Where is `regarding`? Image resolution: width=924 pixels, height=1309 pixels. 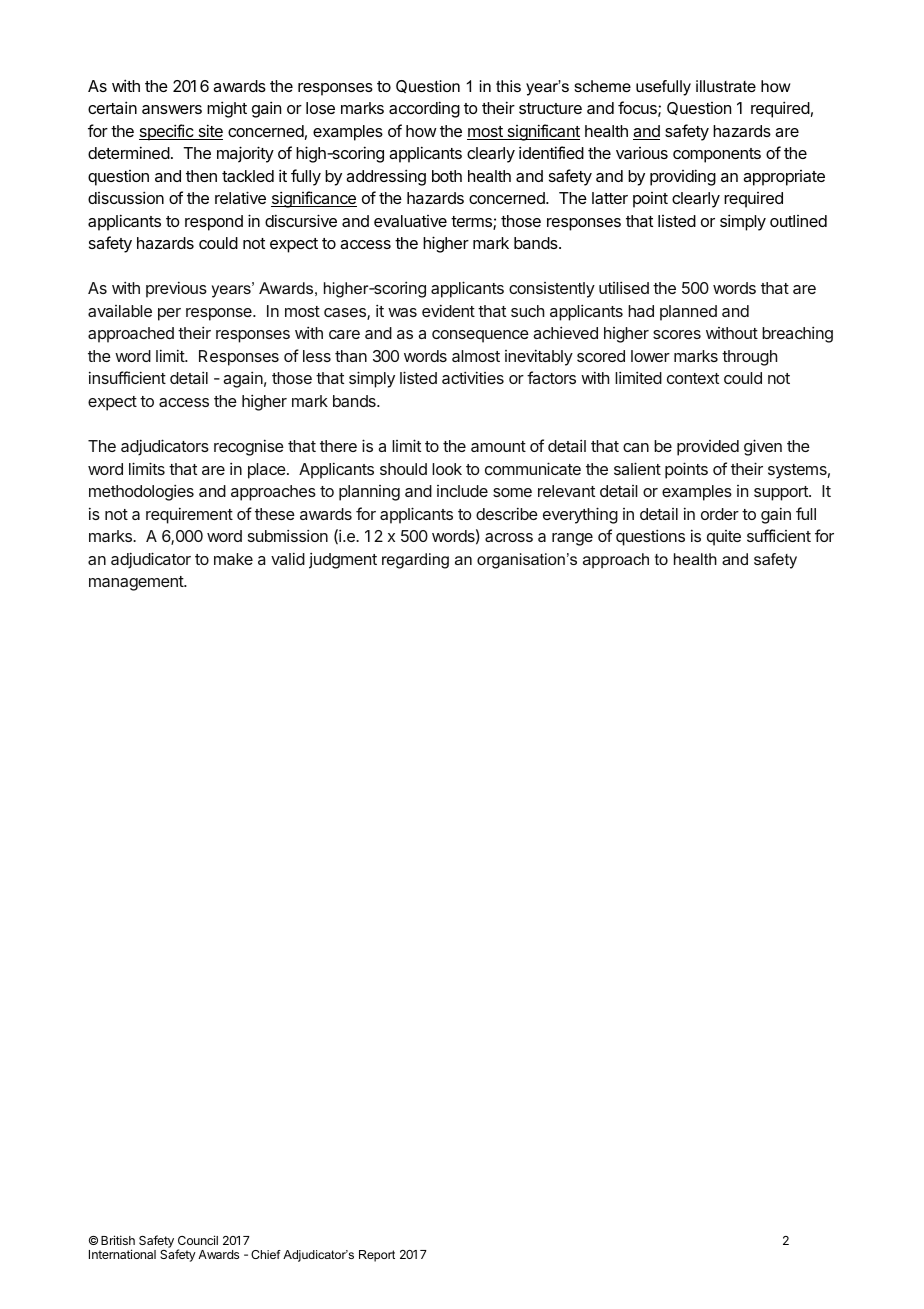 regarding is located at coordinates (415, 561).
